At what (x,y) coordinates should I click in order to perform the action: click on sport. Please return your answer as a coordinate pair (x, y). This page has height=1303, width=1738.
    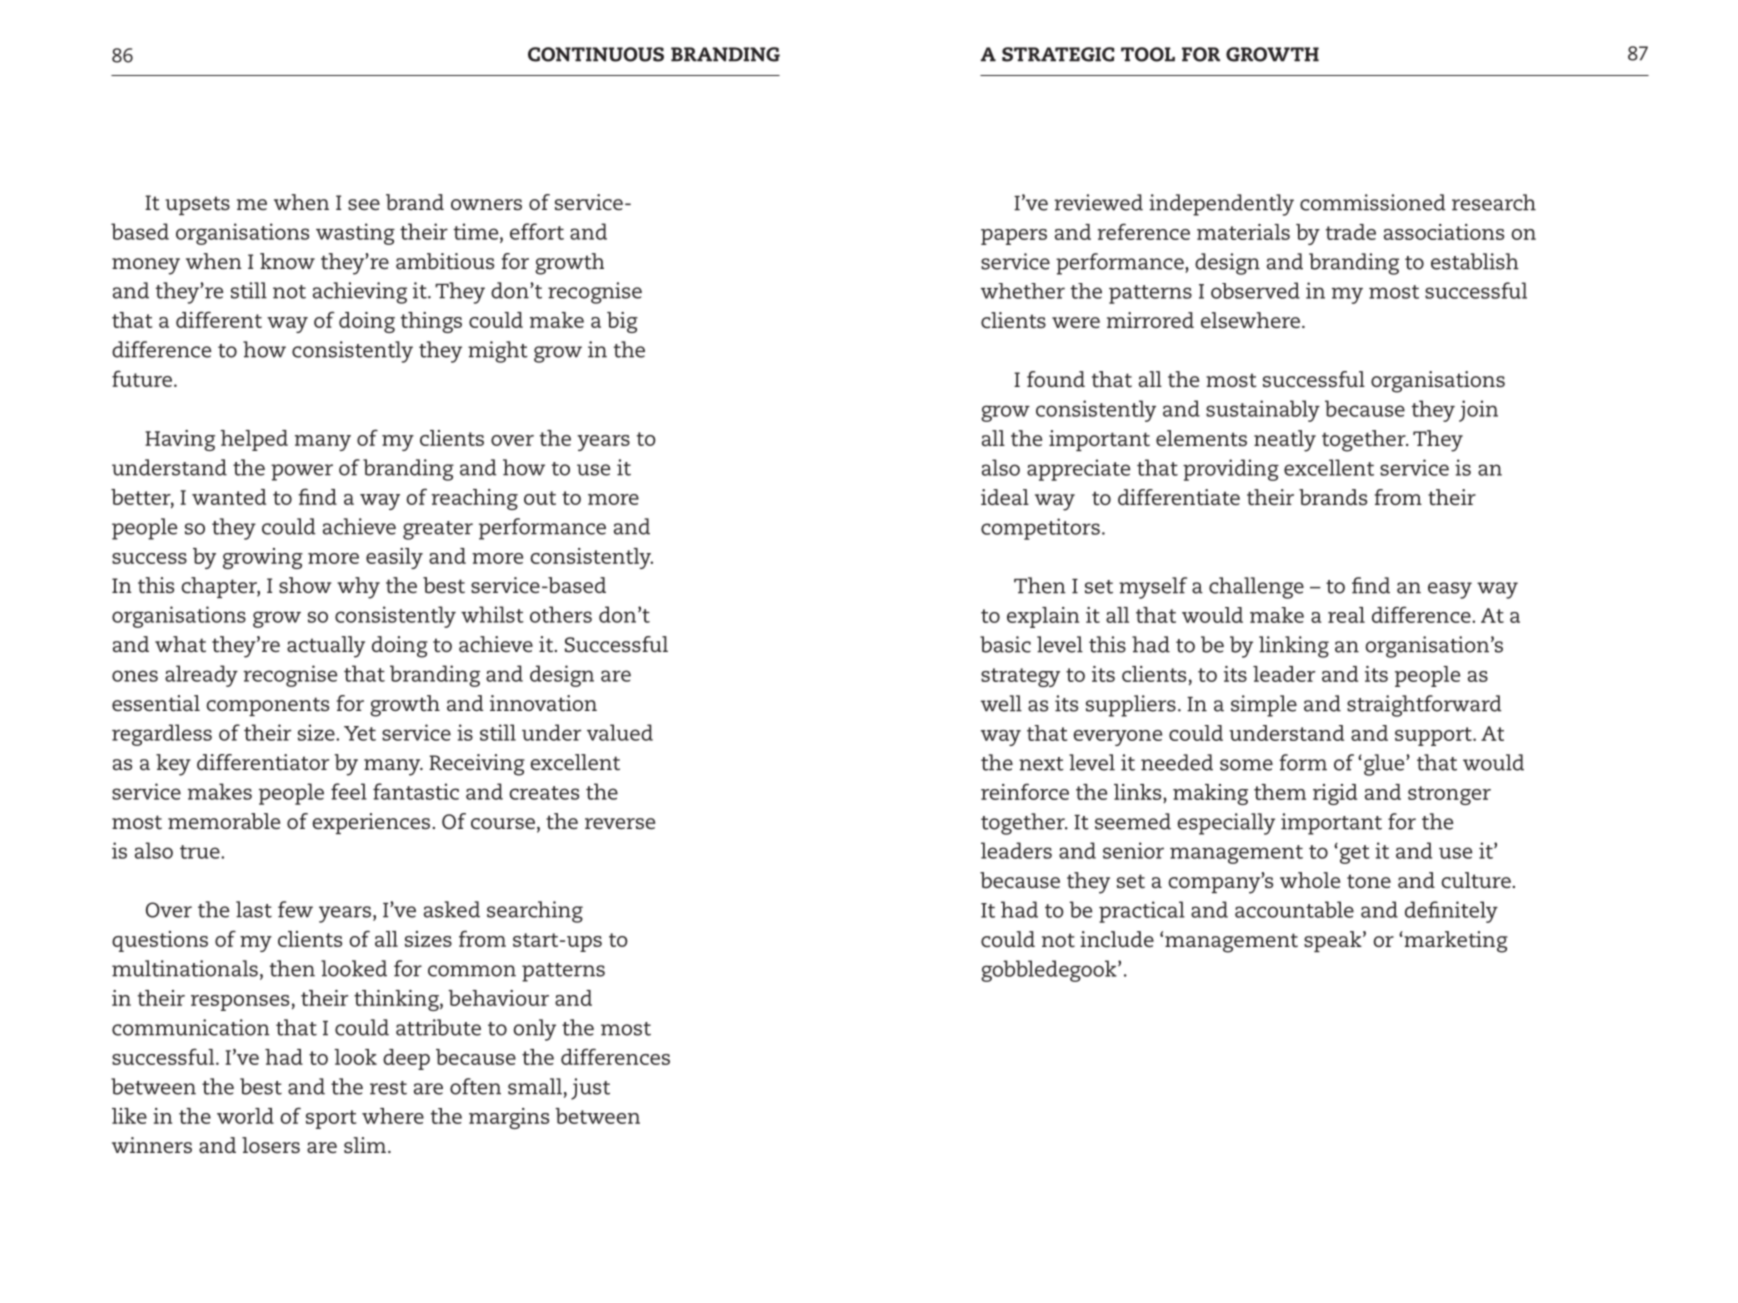
    Looking at the image, I should click on (331, 1119).
